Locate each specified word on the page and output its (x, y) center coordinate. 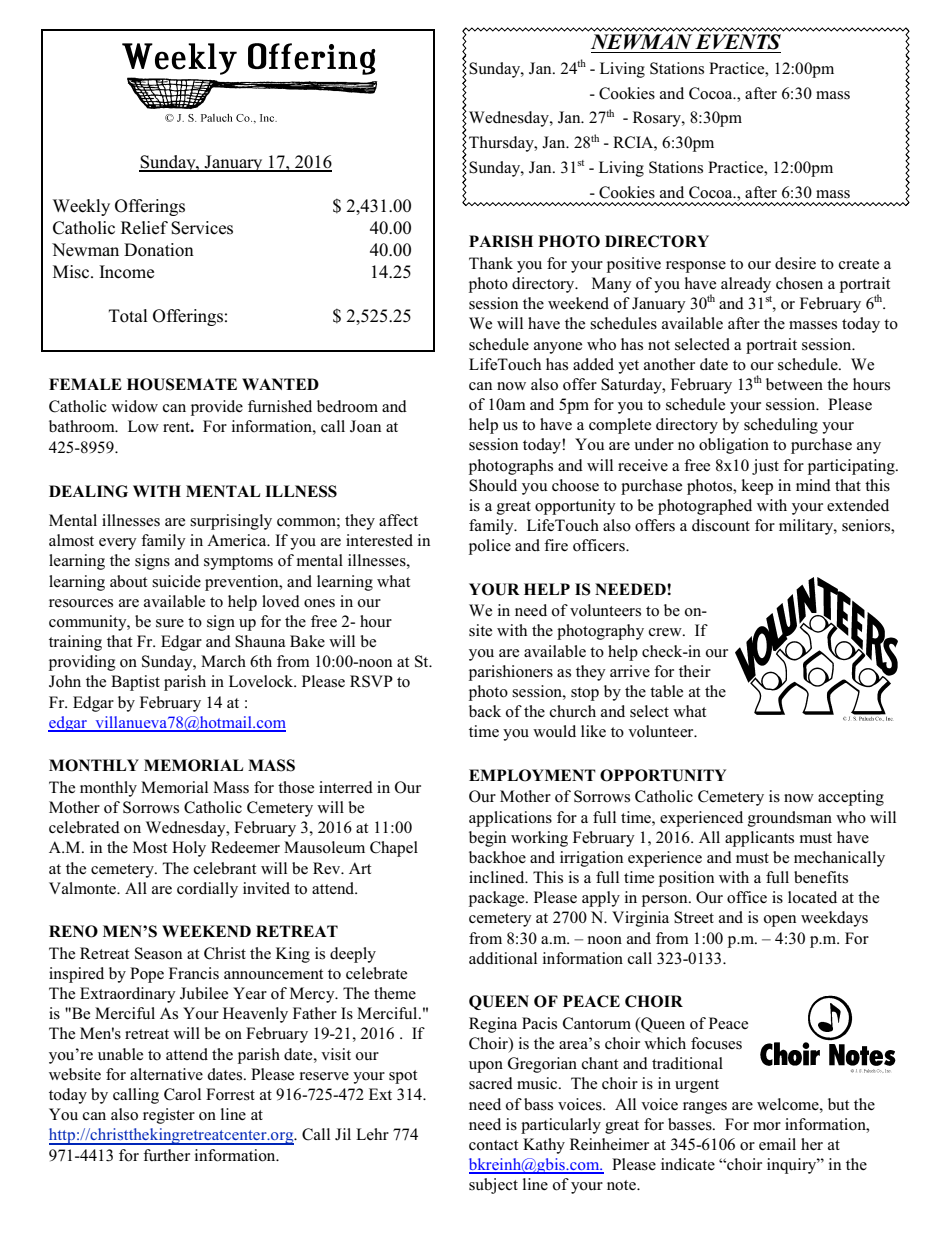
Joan (365, 426)
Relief (144, 228)
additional (503, 958)
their (695, 671)
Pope (147, 975)
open (780, 921)
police (490, 547)
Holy (189, 849)
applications (510, 819)
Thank (491, 263)
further (166, 1155)
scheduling (781, 426)
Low (143, 426)
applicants (759, 839)
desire (795, 263)
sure (170, 623)
